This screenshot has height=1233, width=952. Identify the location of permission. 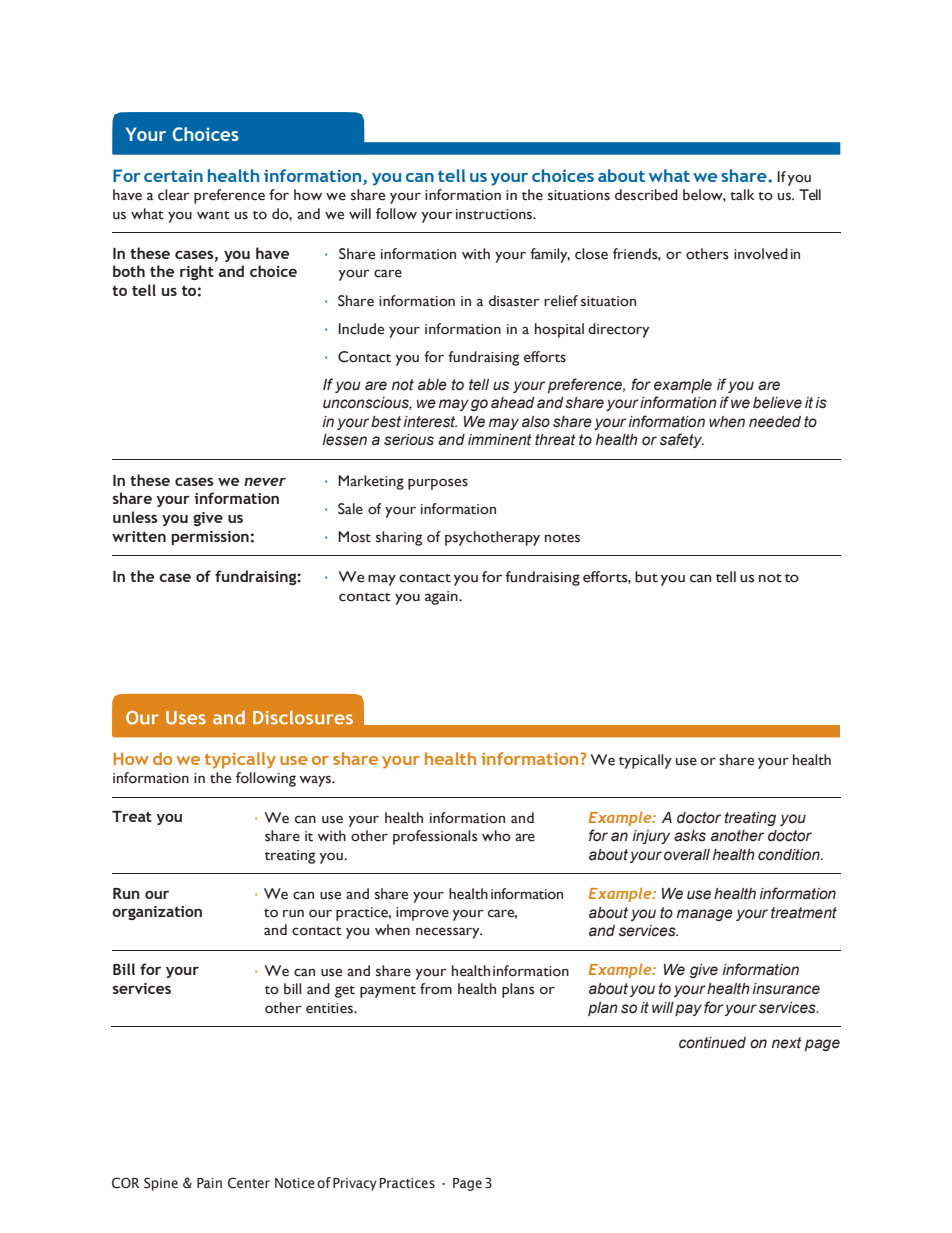
(210, 538).
